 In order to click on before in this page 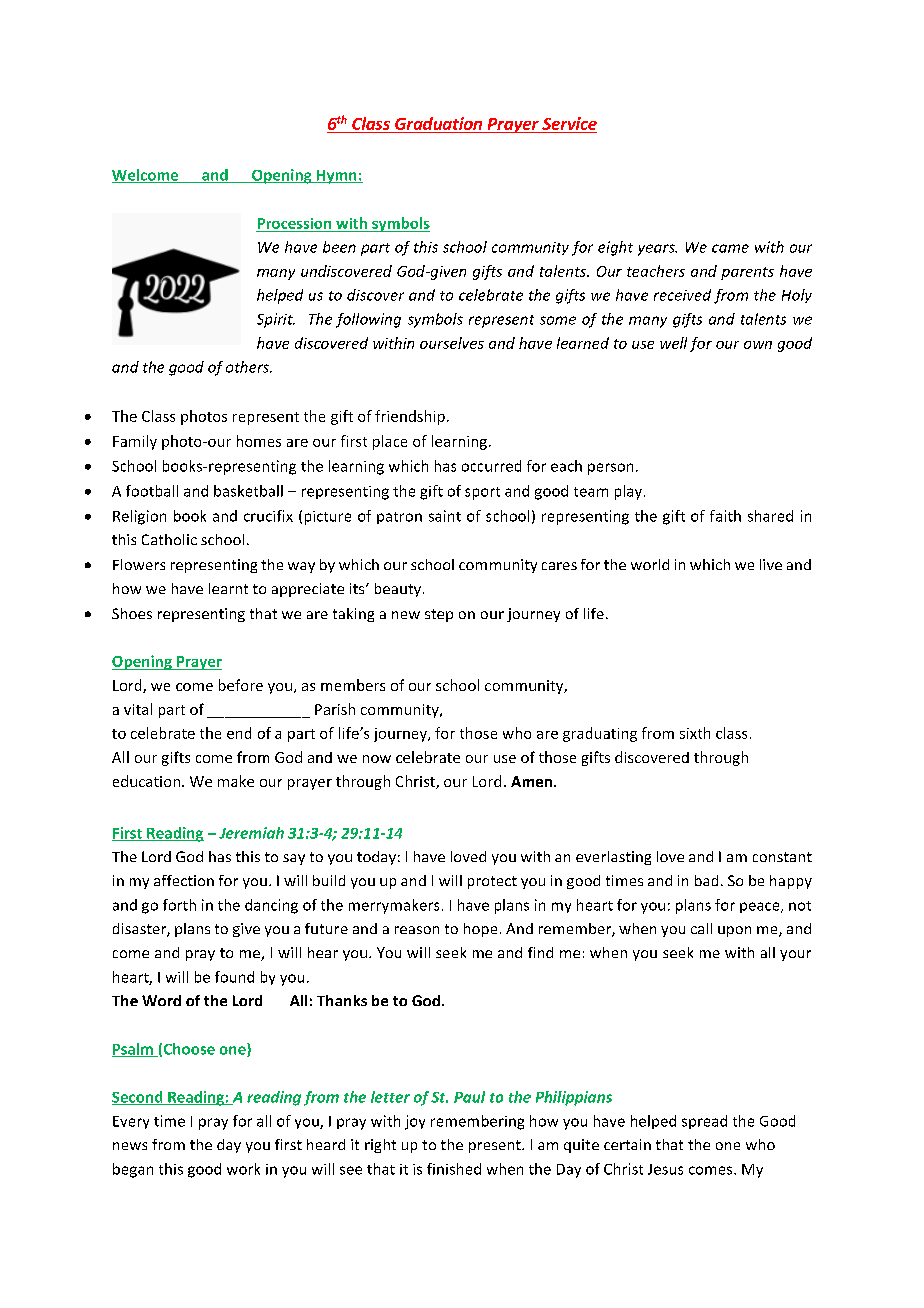, I will do `click(241, 685)`.
